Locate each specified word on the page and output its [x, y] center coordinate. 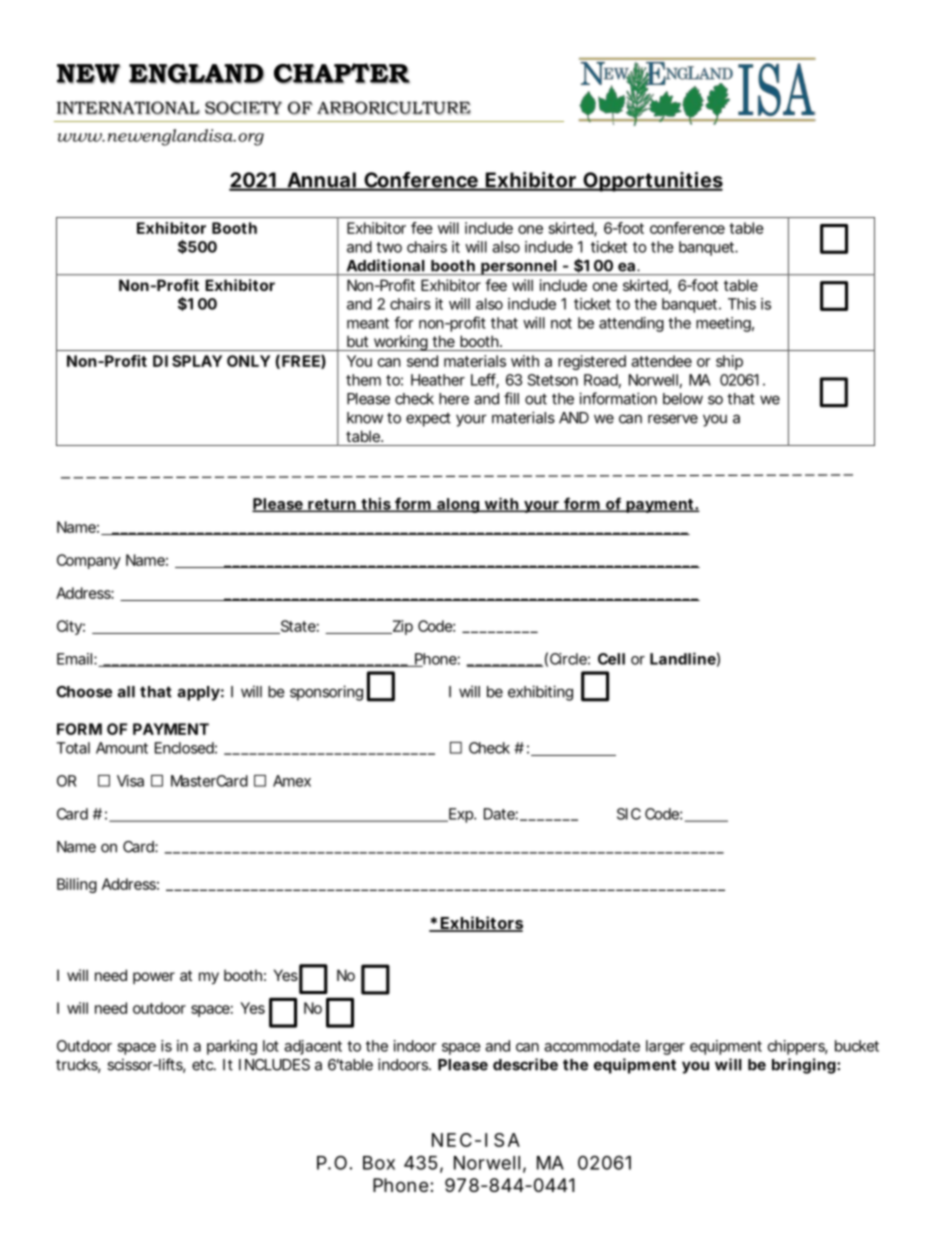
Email [76, 659]
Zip [401, 627]
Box [379, 1163]
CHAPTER [342, 73]
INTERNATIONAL [128, 108]
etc [204, 1065]
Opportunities [652, 182]
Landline [683, 658]
